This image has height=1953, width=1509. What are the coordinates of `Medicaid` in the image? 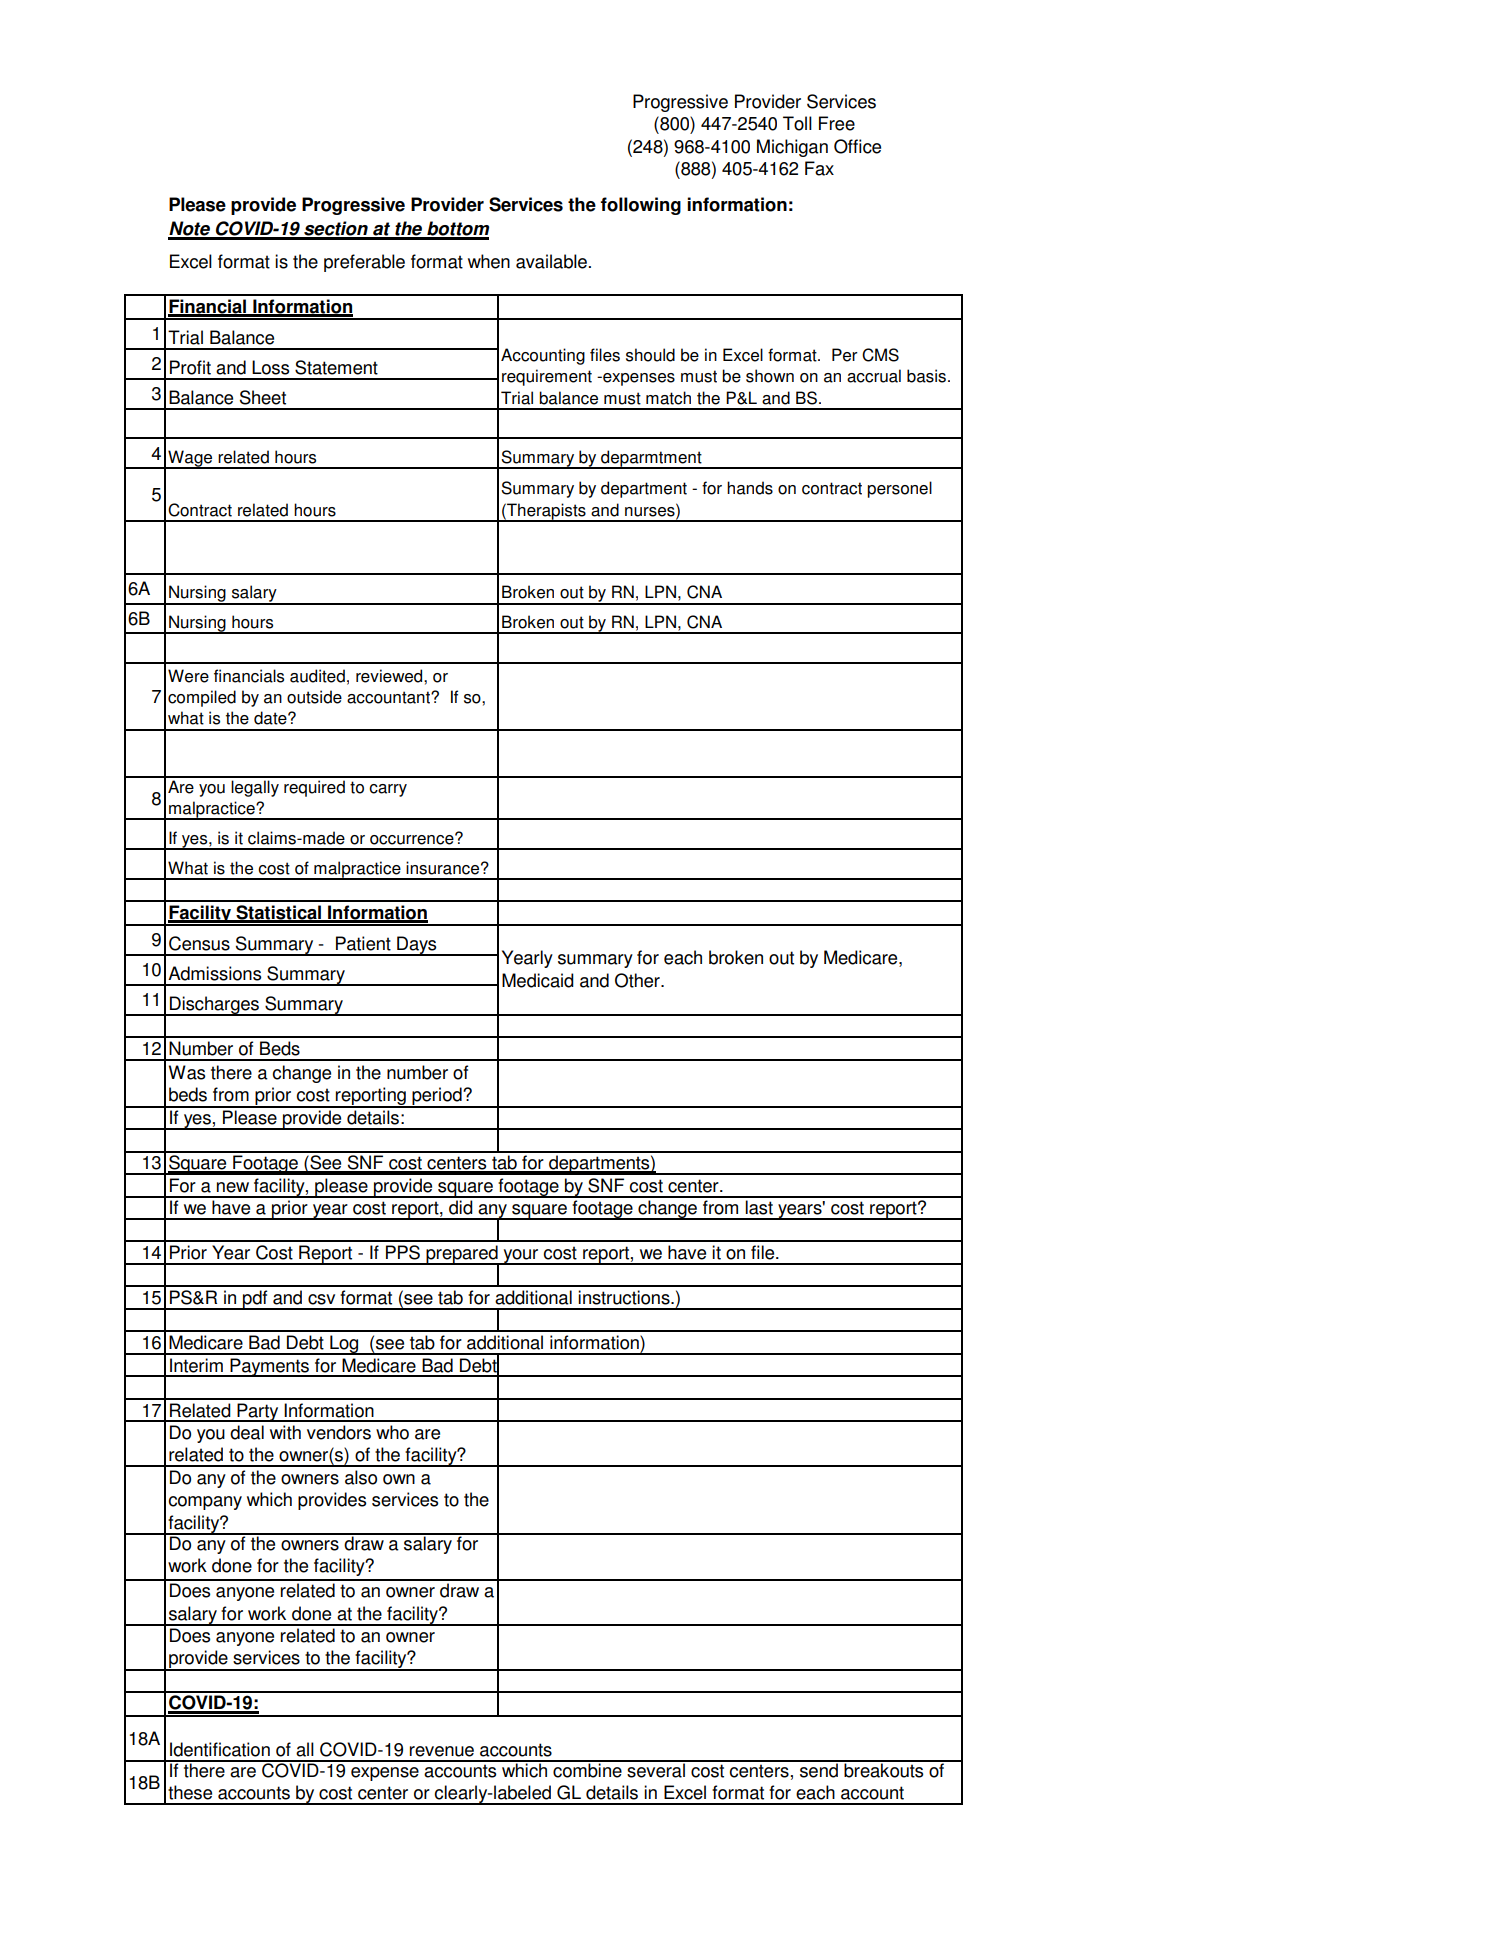 It's located at (538, 980).
